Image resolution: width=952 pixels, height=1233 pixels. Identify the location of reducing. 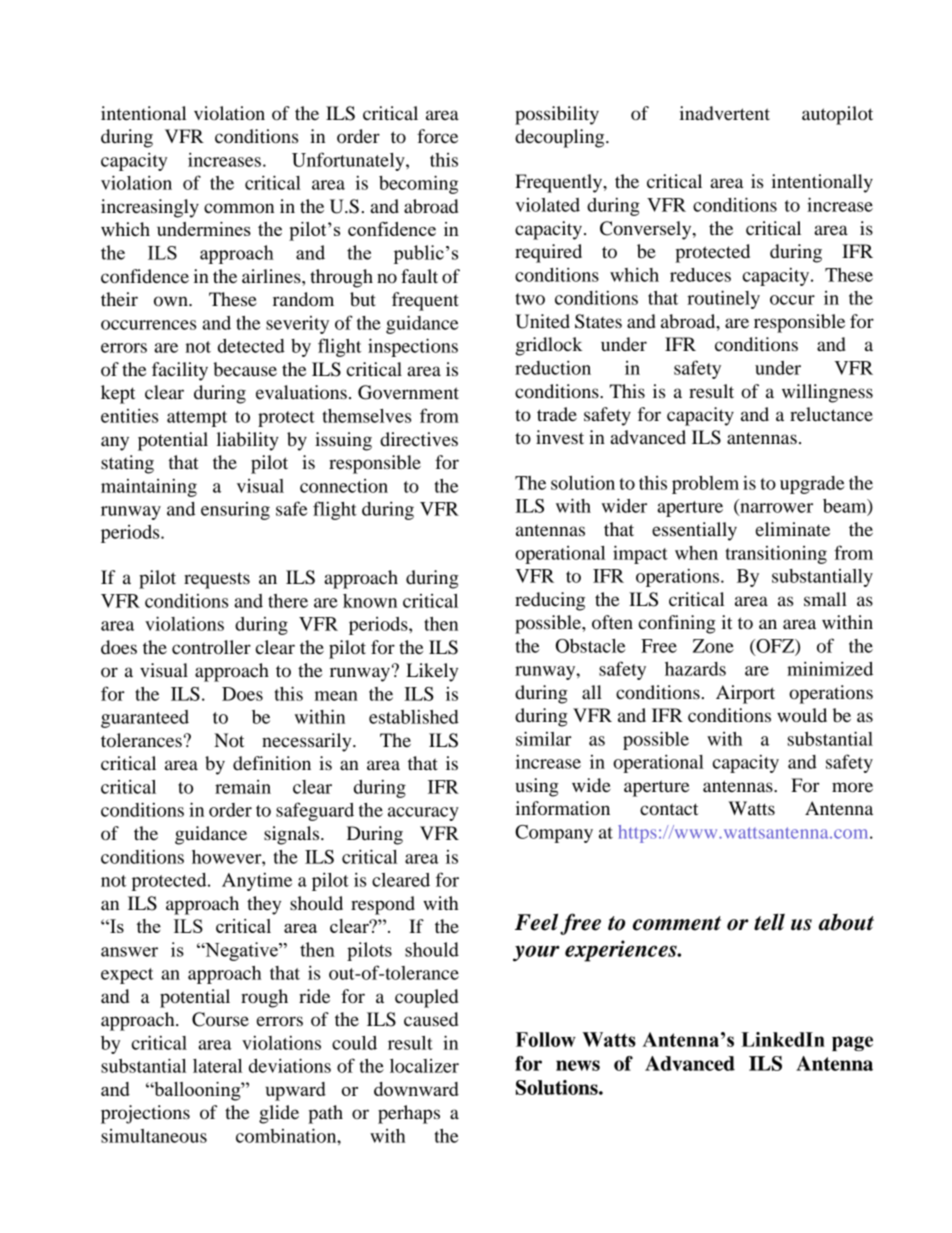
(550, 601).
